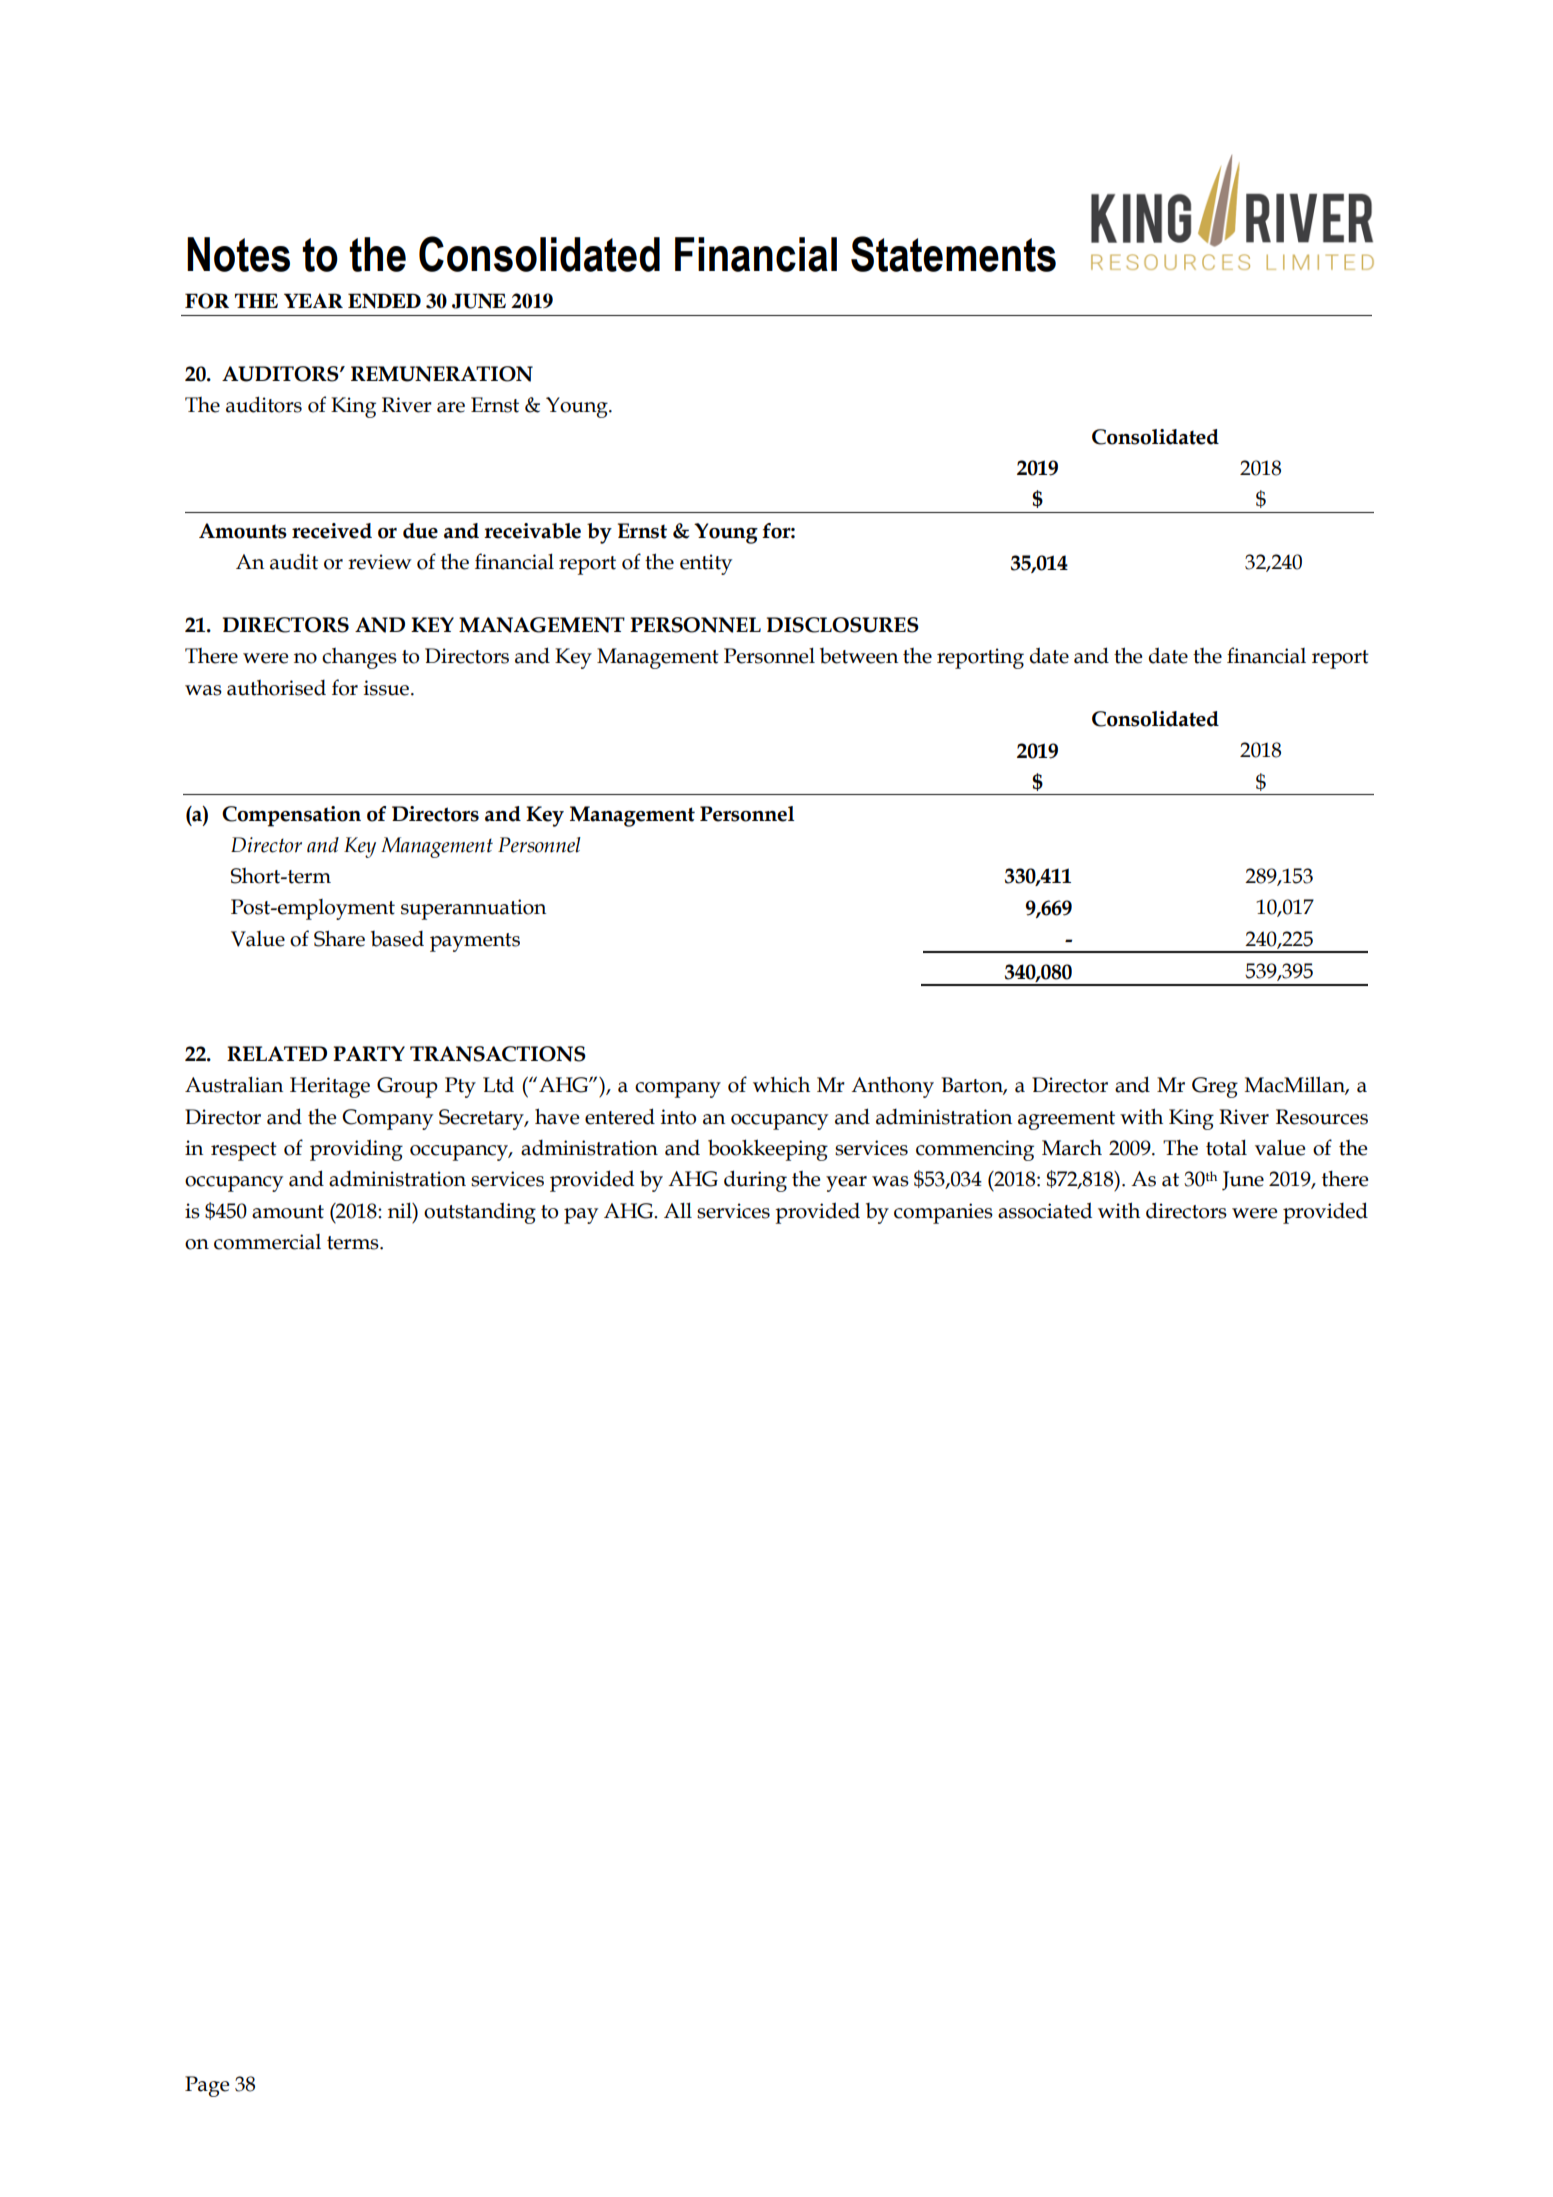 The image size is (1553, 2197). I want to click on companies, so click(943, 1213).
